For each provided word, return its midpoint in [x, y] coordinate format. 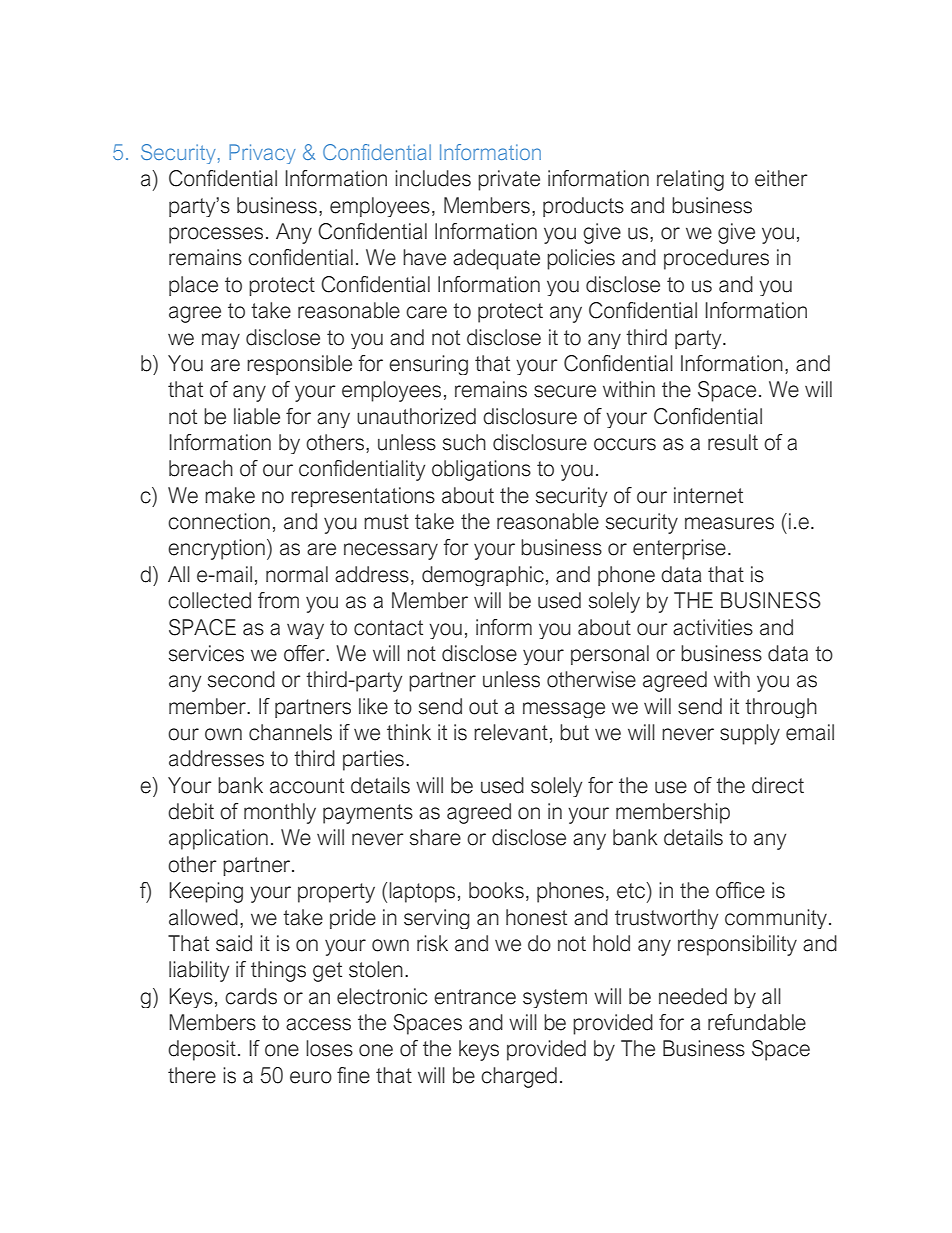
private [509, 180]
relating [690, 180]
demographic [483, 576]
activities [713, 627]
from [278, 600]
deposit [202, 1050]
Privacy [262, 154]
